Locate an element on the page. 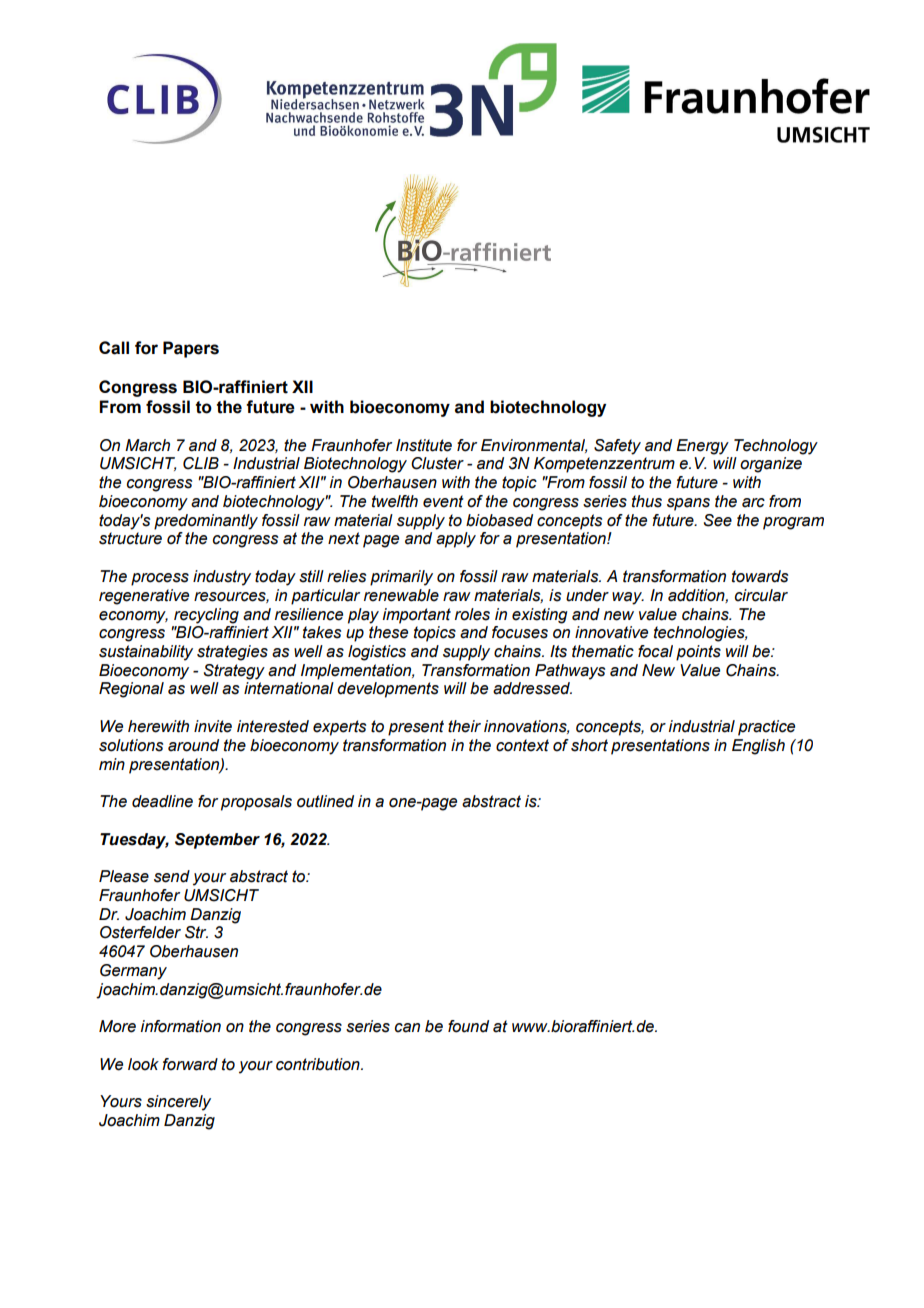 This document has width=924, height=1308. Institute is located at coordinates (424, 445).
